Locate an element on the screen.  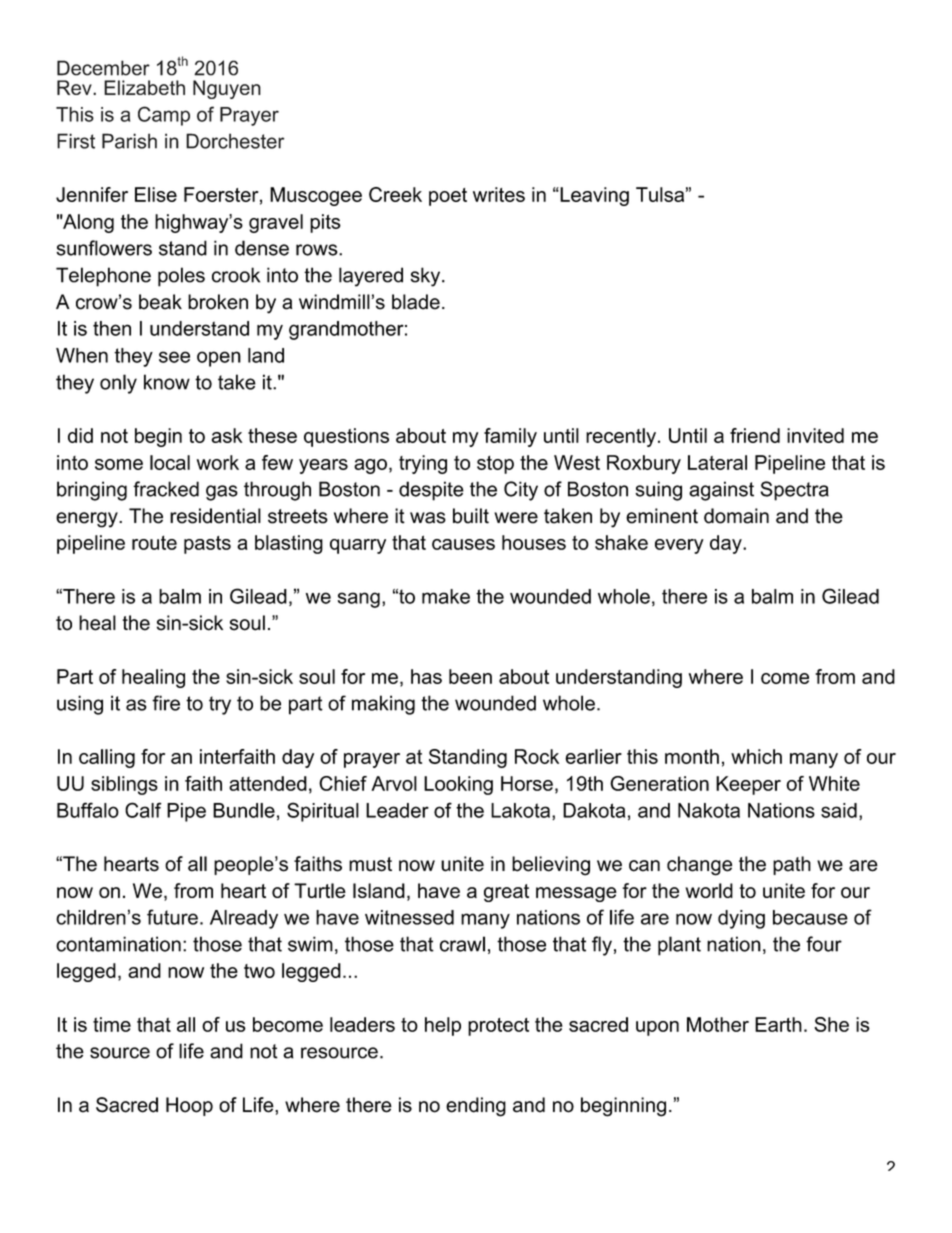
every is located at coordinates (679, 546).
